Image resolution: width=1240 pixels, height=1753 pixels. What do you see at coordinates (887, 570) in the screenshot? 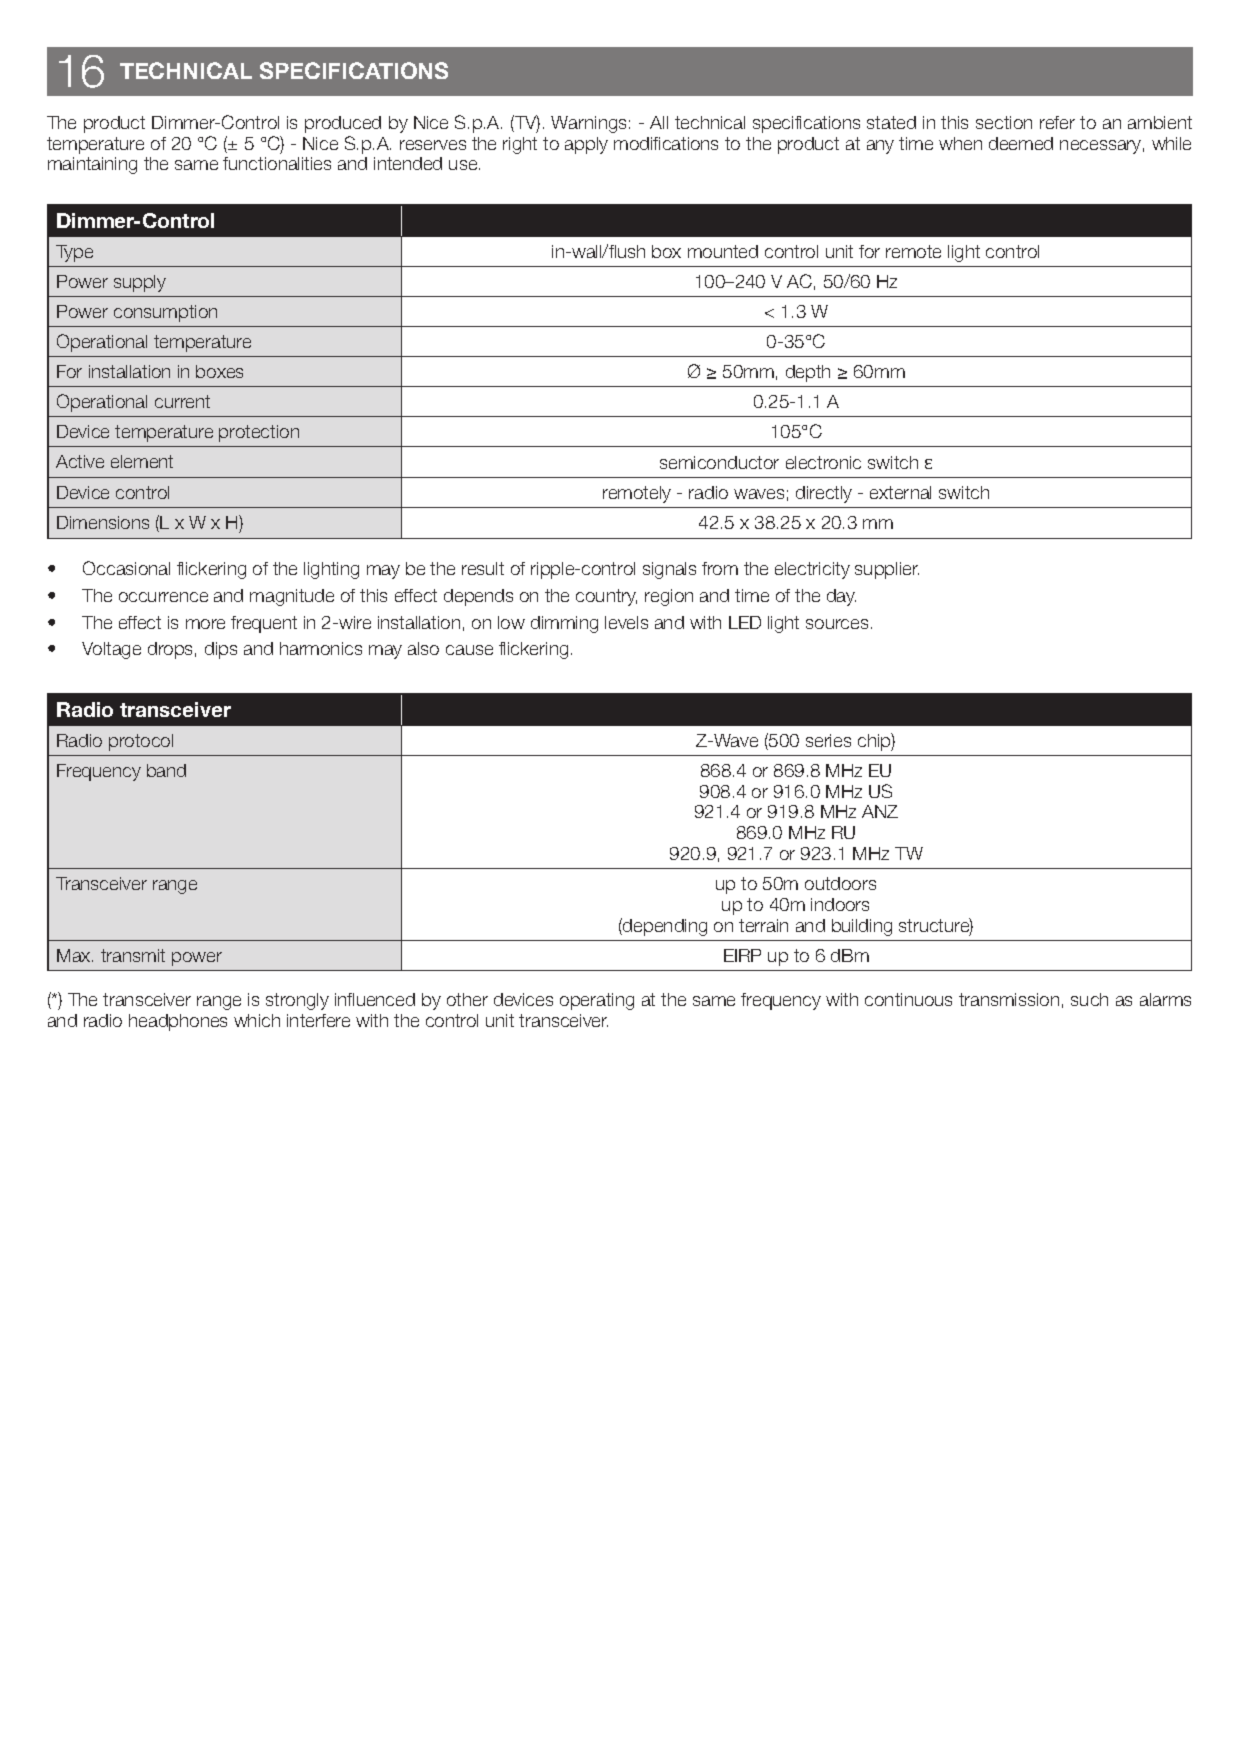
I see `supplier` at bounding box center [887, 570].
